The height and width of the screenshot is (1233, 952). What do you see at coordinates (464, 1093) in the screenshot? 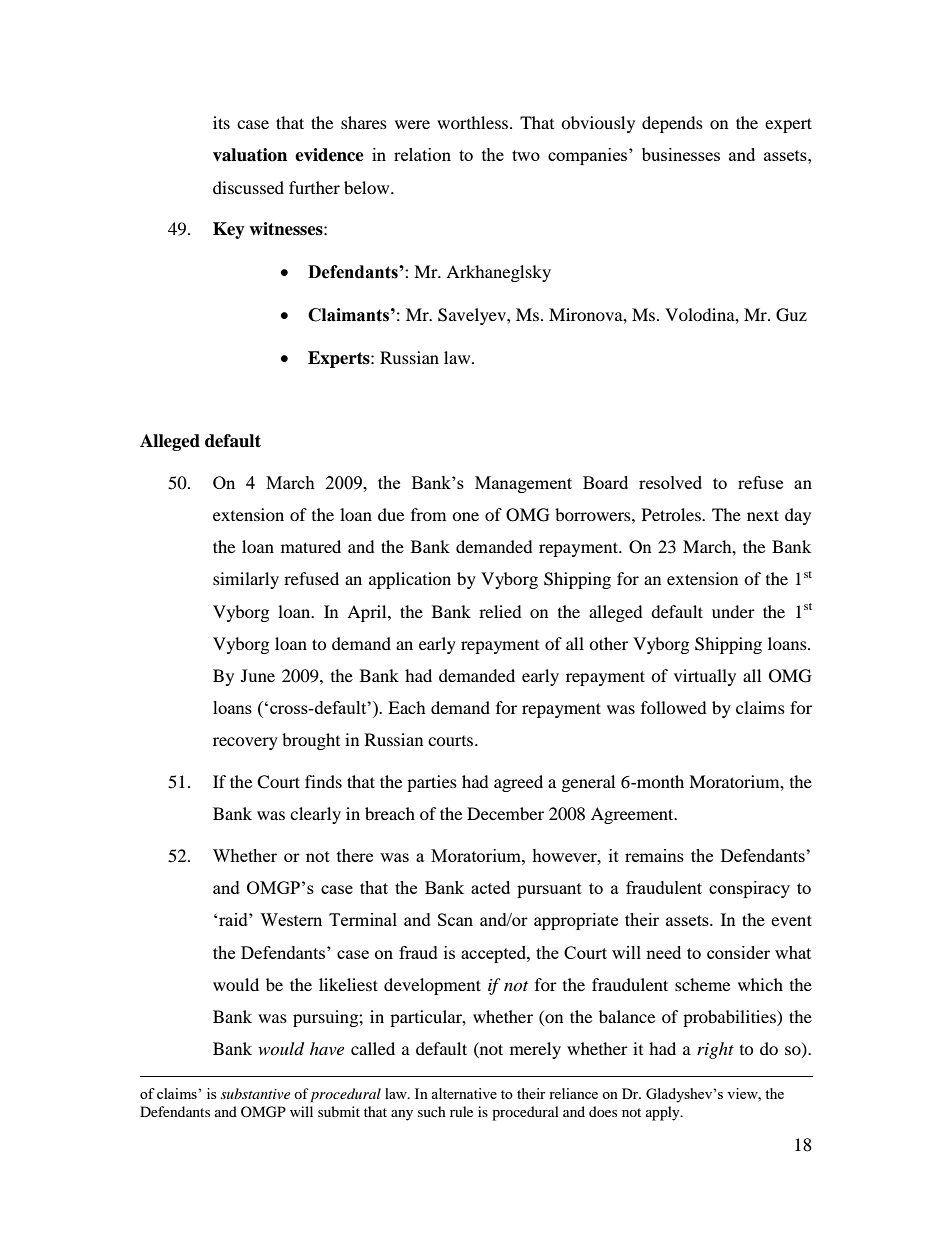
I see `alternative` at bounding box center [464, 1093].
